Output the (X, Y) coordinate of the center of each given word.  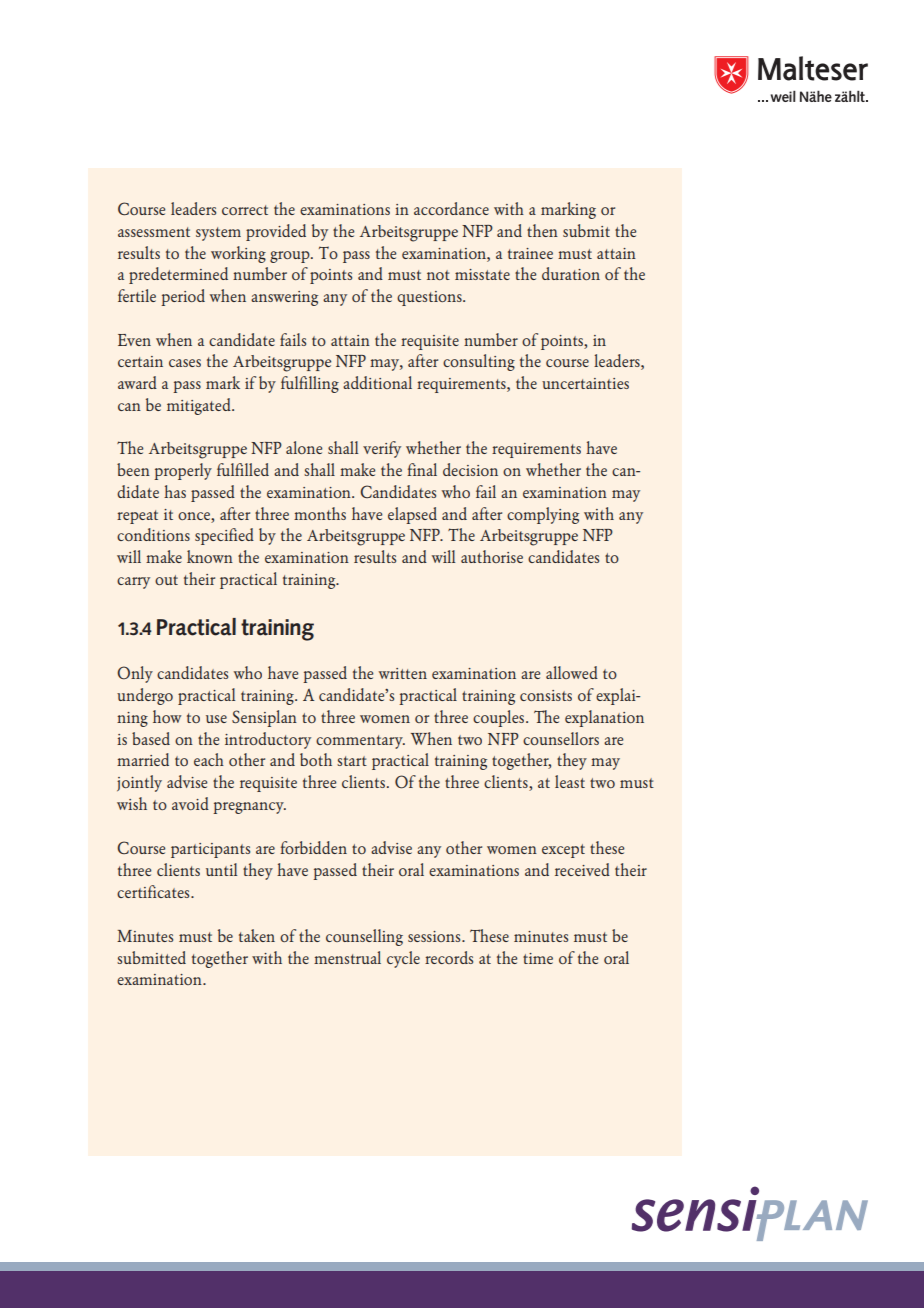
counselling (364, 937)
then (542, 230)
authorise (492, 556)
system (218, 234)
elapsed (412, 515)
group (291, 257)
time (538, 958)
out (166, 580)
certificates (154, 891)
